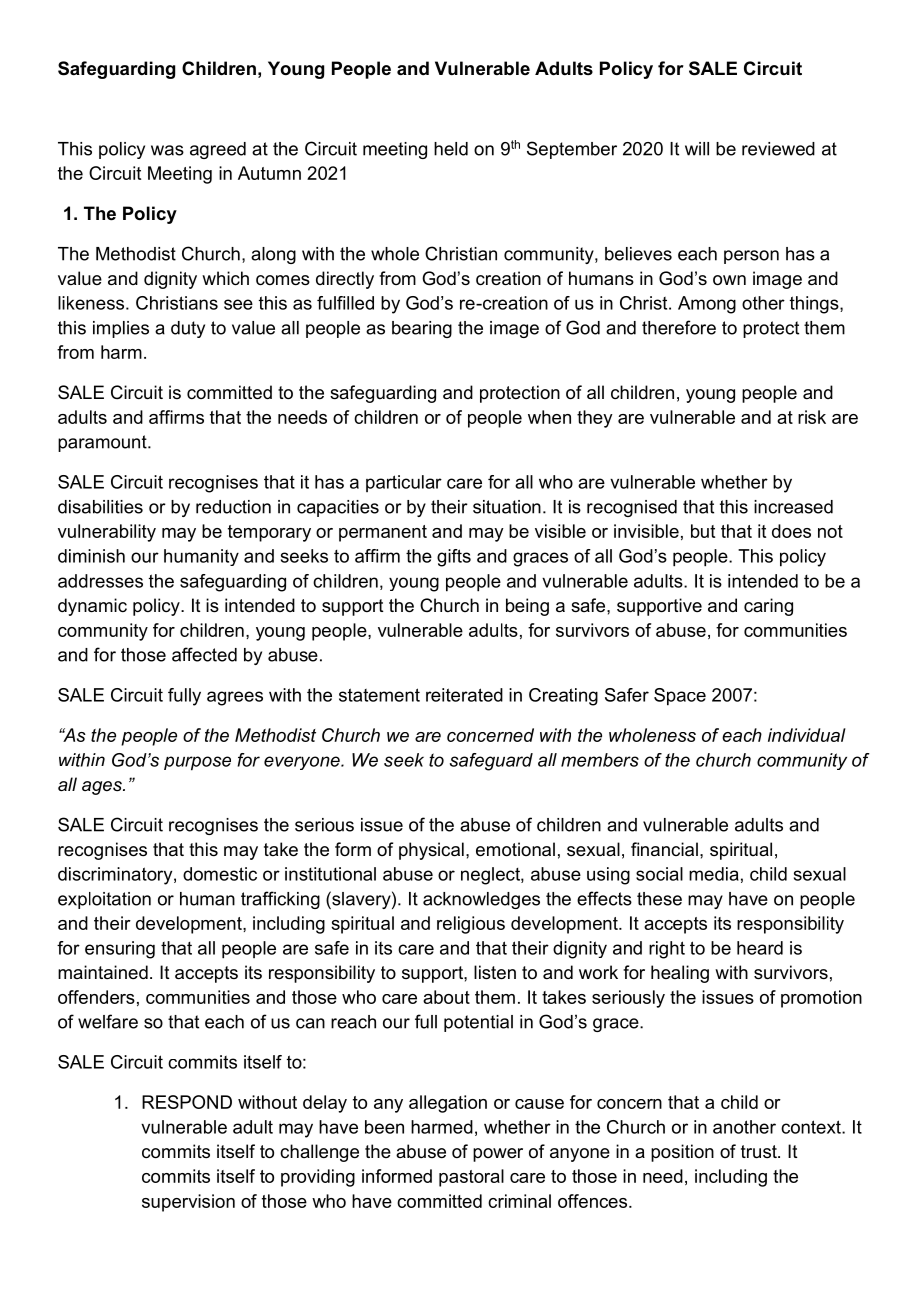 Image resolution: width=924 pixels, height=1308 pixels. I want to click on therefore, so click(679, 327).
